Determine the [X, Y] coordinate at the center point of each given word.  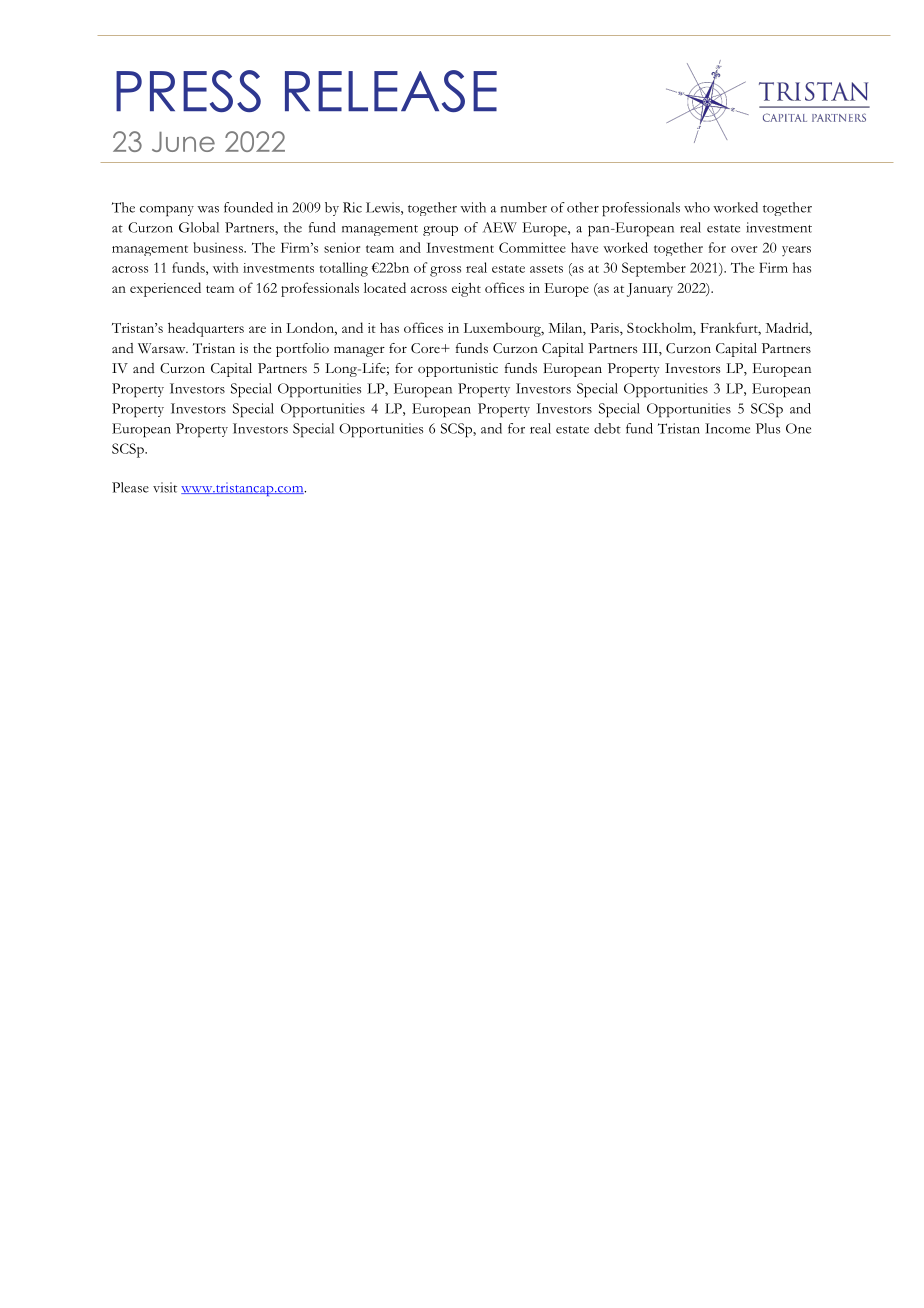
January [650, 290]
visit [165, 487]
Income [727, 428]
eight [466, 289]
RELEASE [391, 91]
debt [607, 428]
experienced [165, 289]
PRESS [188, 91]
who [697, 207]
